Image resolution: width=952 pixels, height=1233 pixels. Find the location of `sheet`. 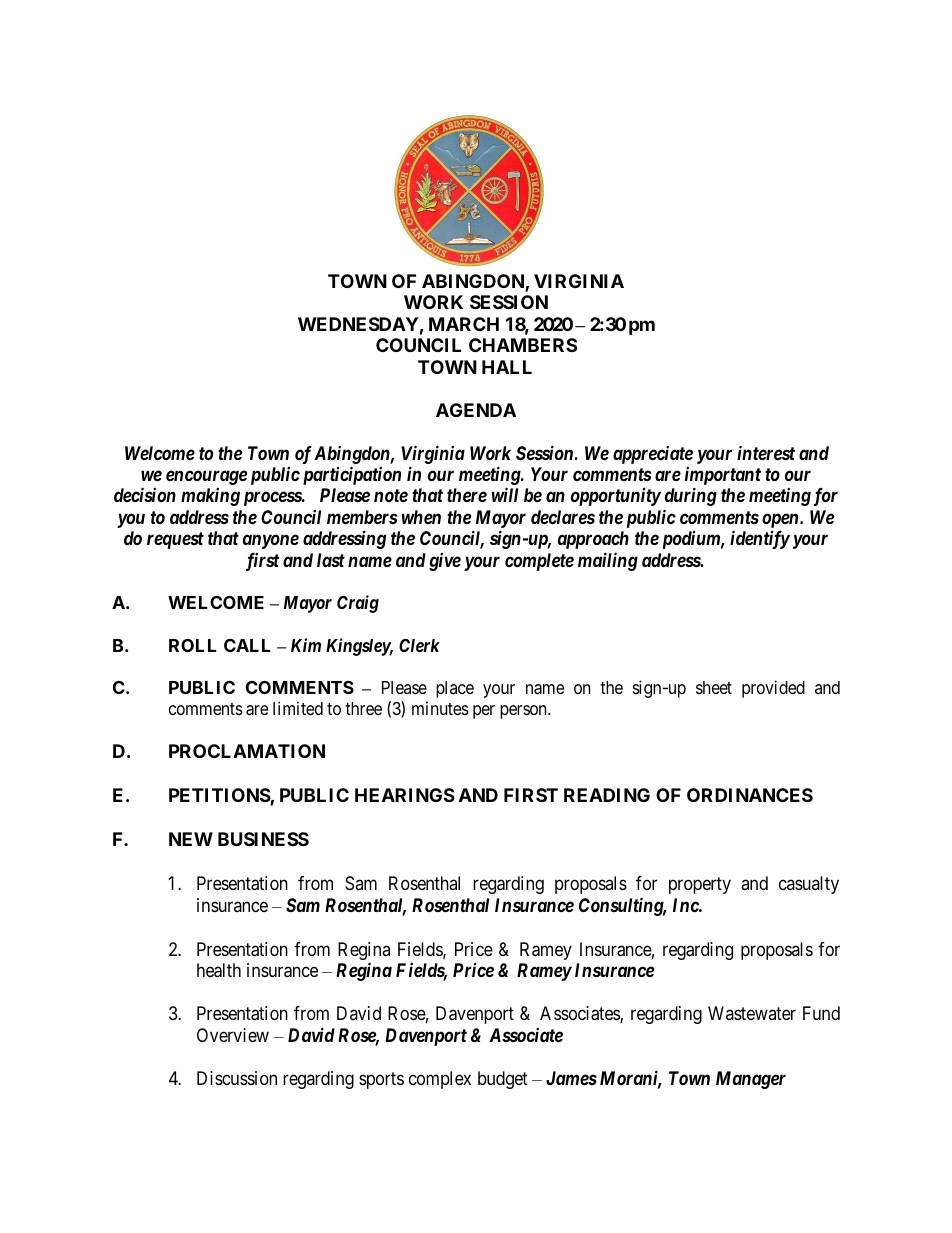

sheet is located at coordinates (714, 687).
